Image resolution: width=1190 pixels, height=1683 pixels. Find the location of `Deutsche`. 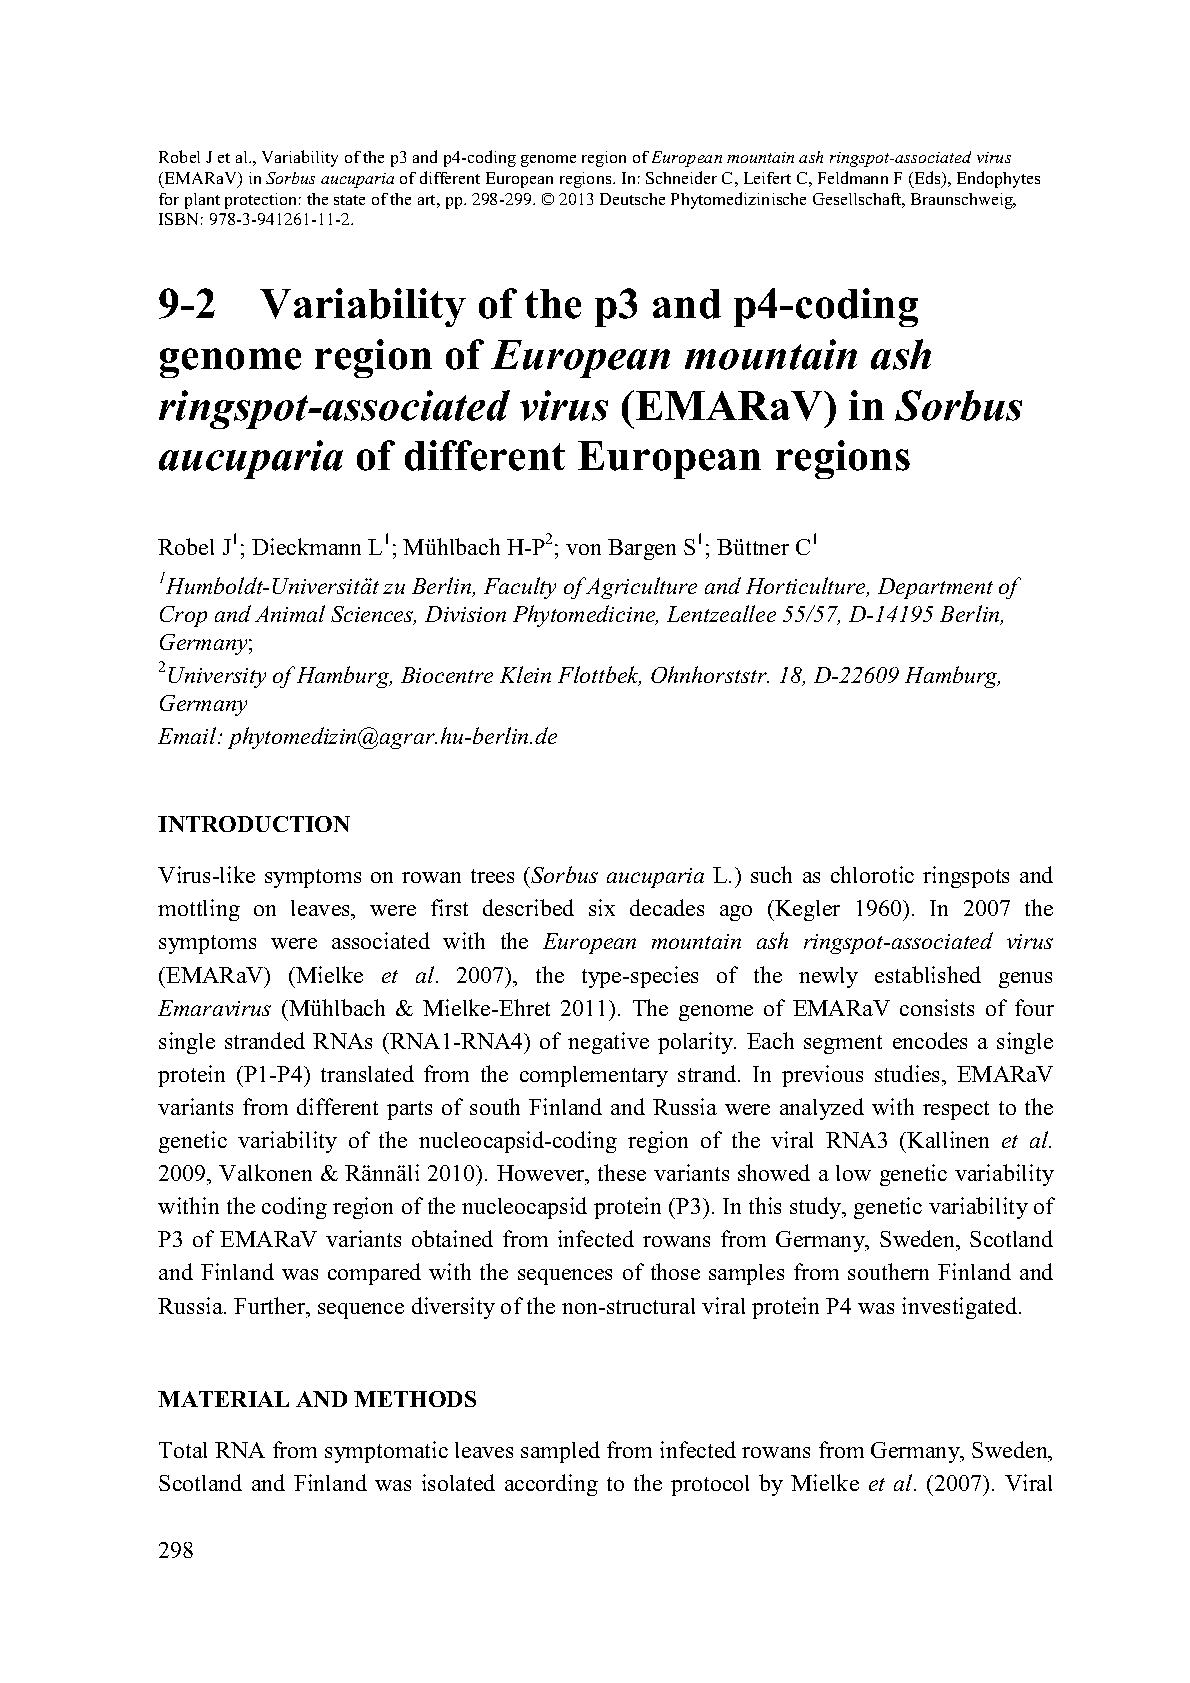

Deutsche is located at coordinates (632, 199).
